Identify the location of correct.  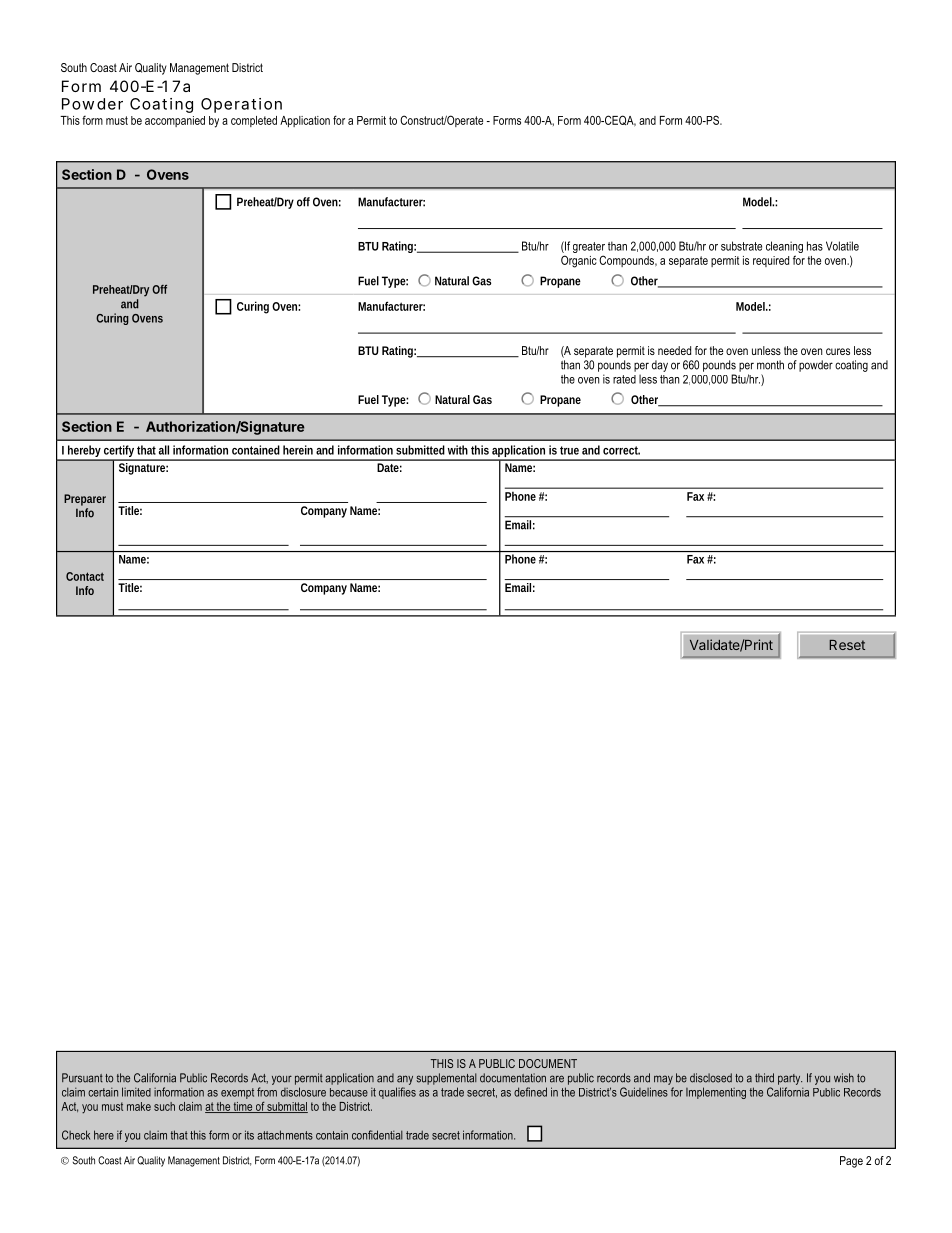
(621, 450).
